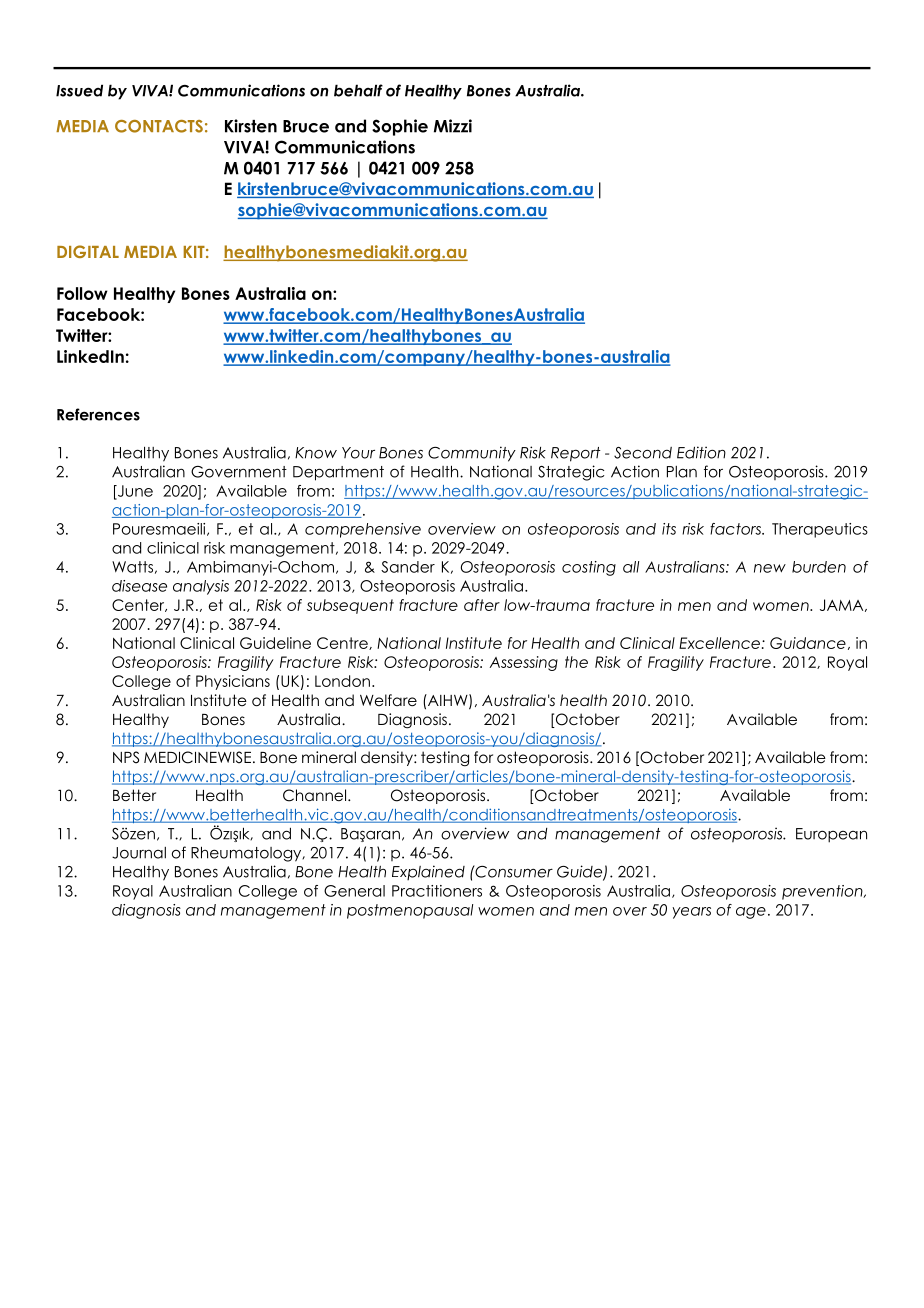  What do you see at coordinates (408, 567) in the screenshot?
I see `Sander` at bounding box center [408, 567].
